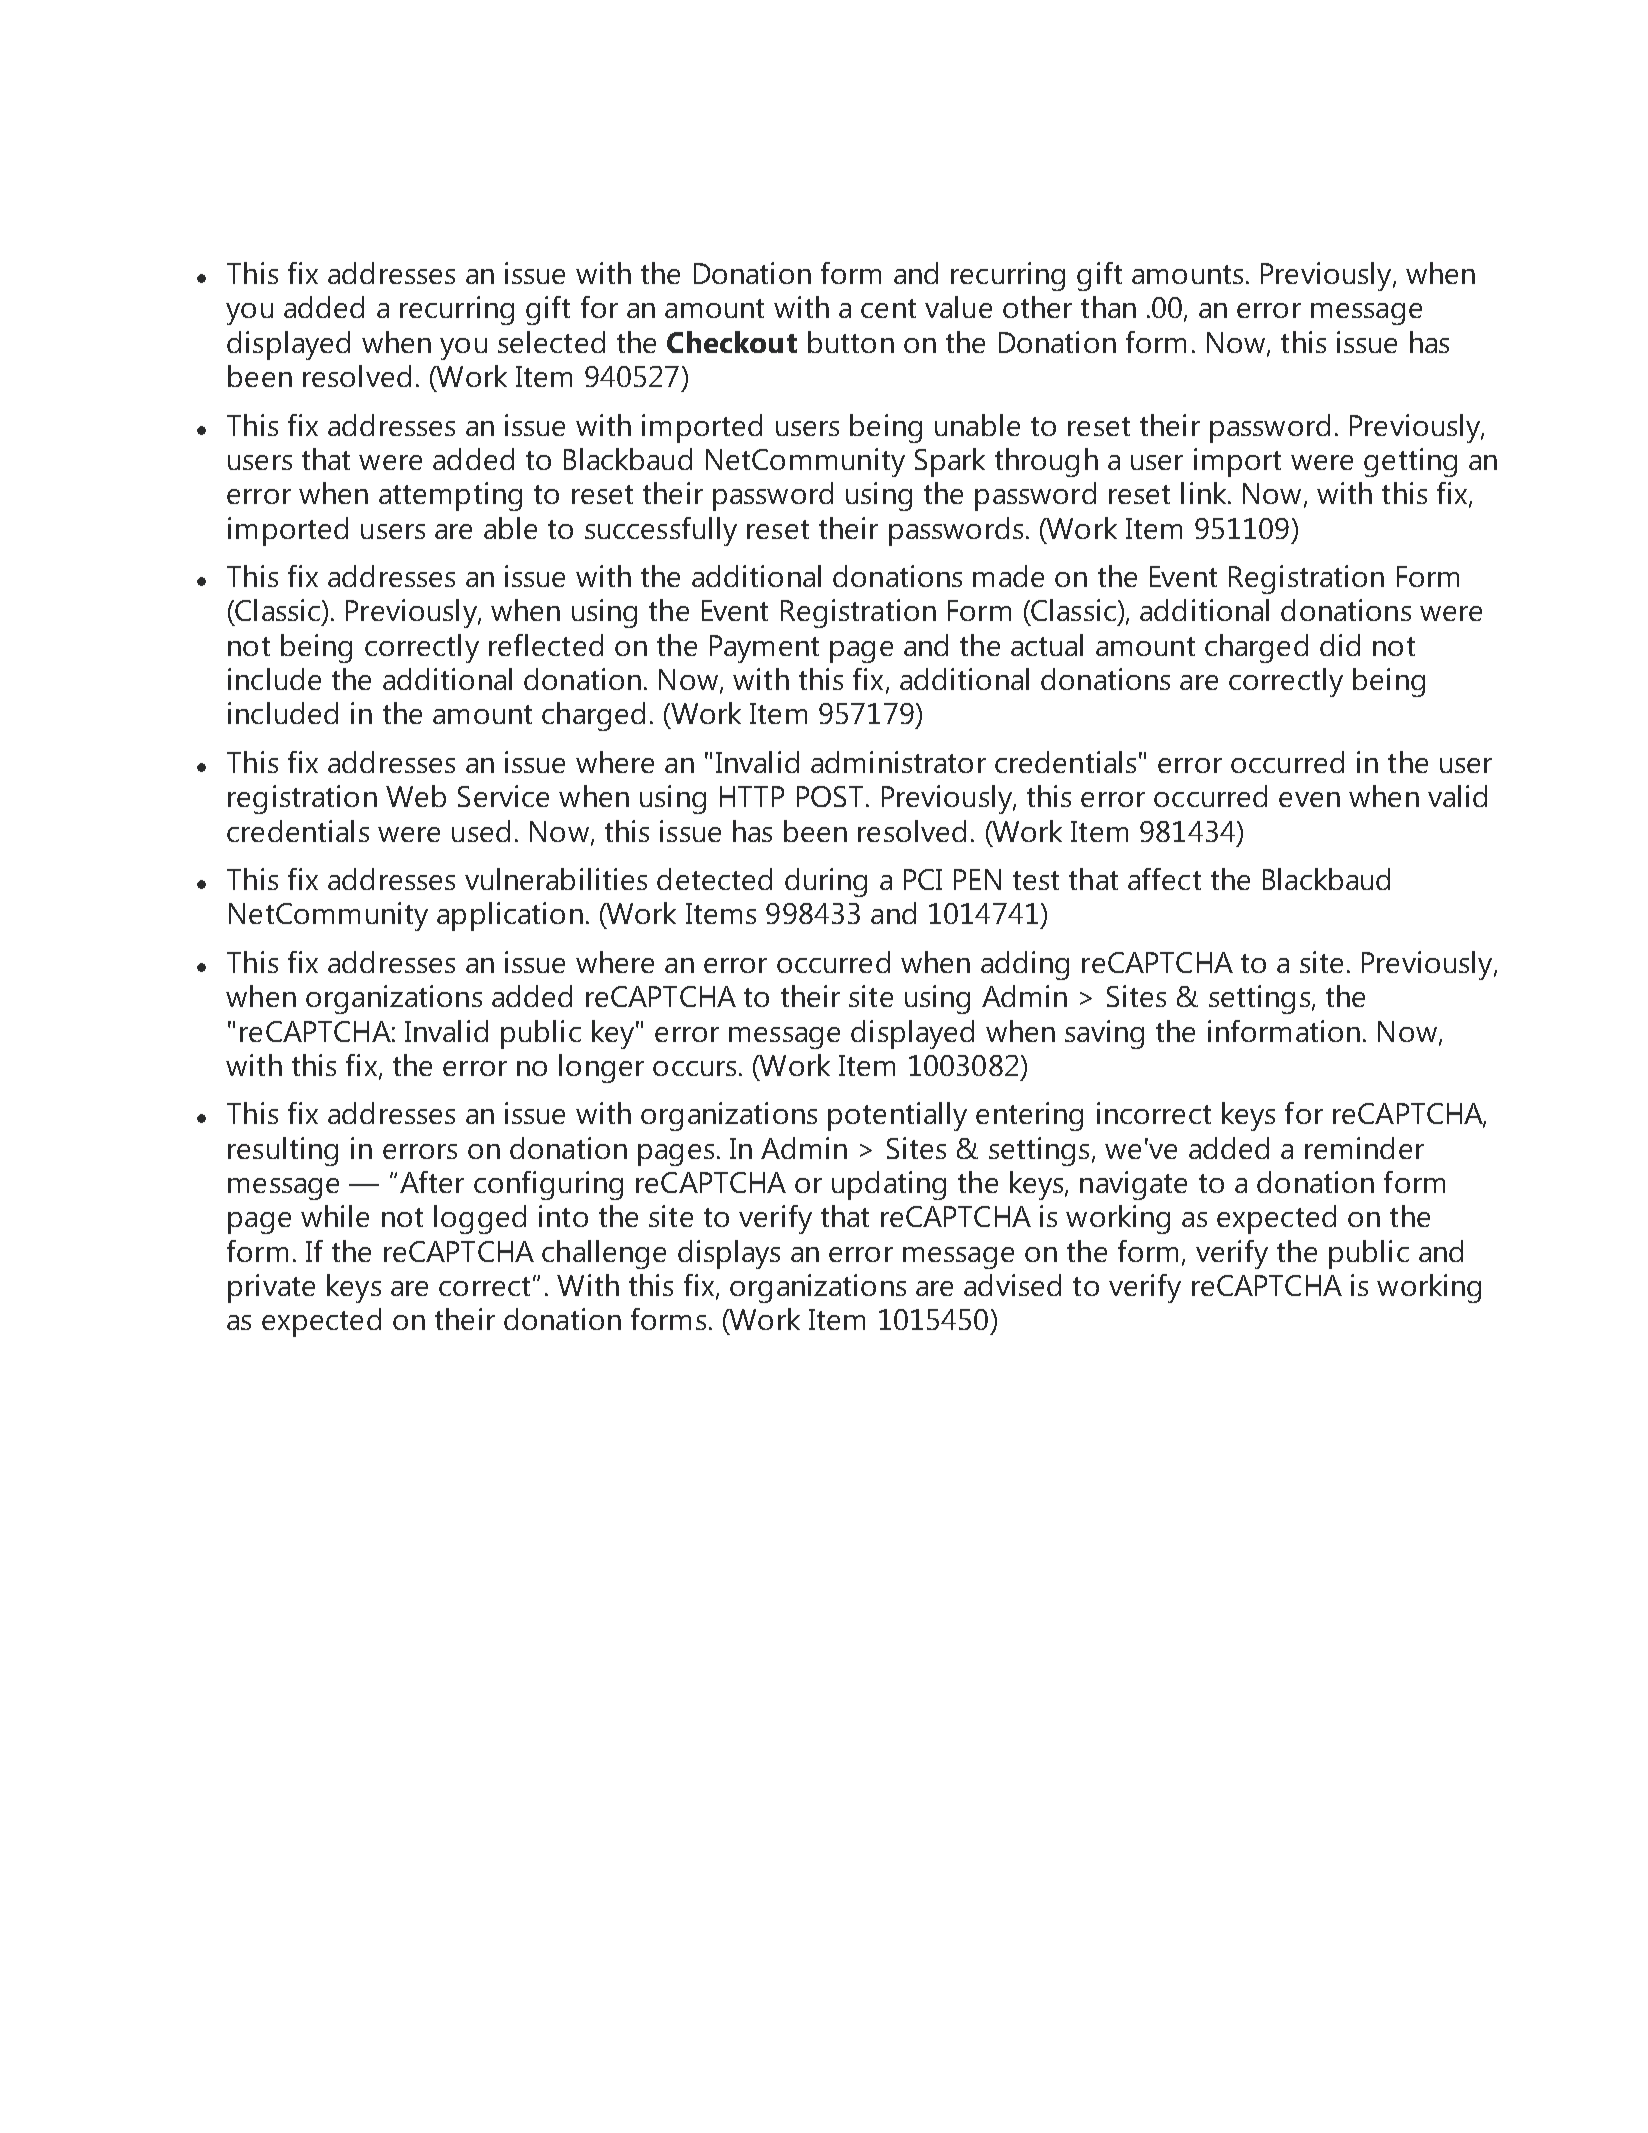 The height and width of the page is (2133, 1648). What do you see at coordinates (888, 308) in the page?
I see `cent` at bounding box center [888, 308].
